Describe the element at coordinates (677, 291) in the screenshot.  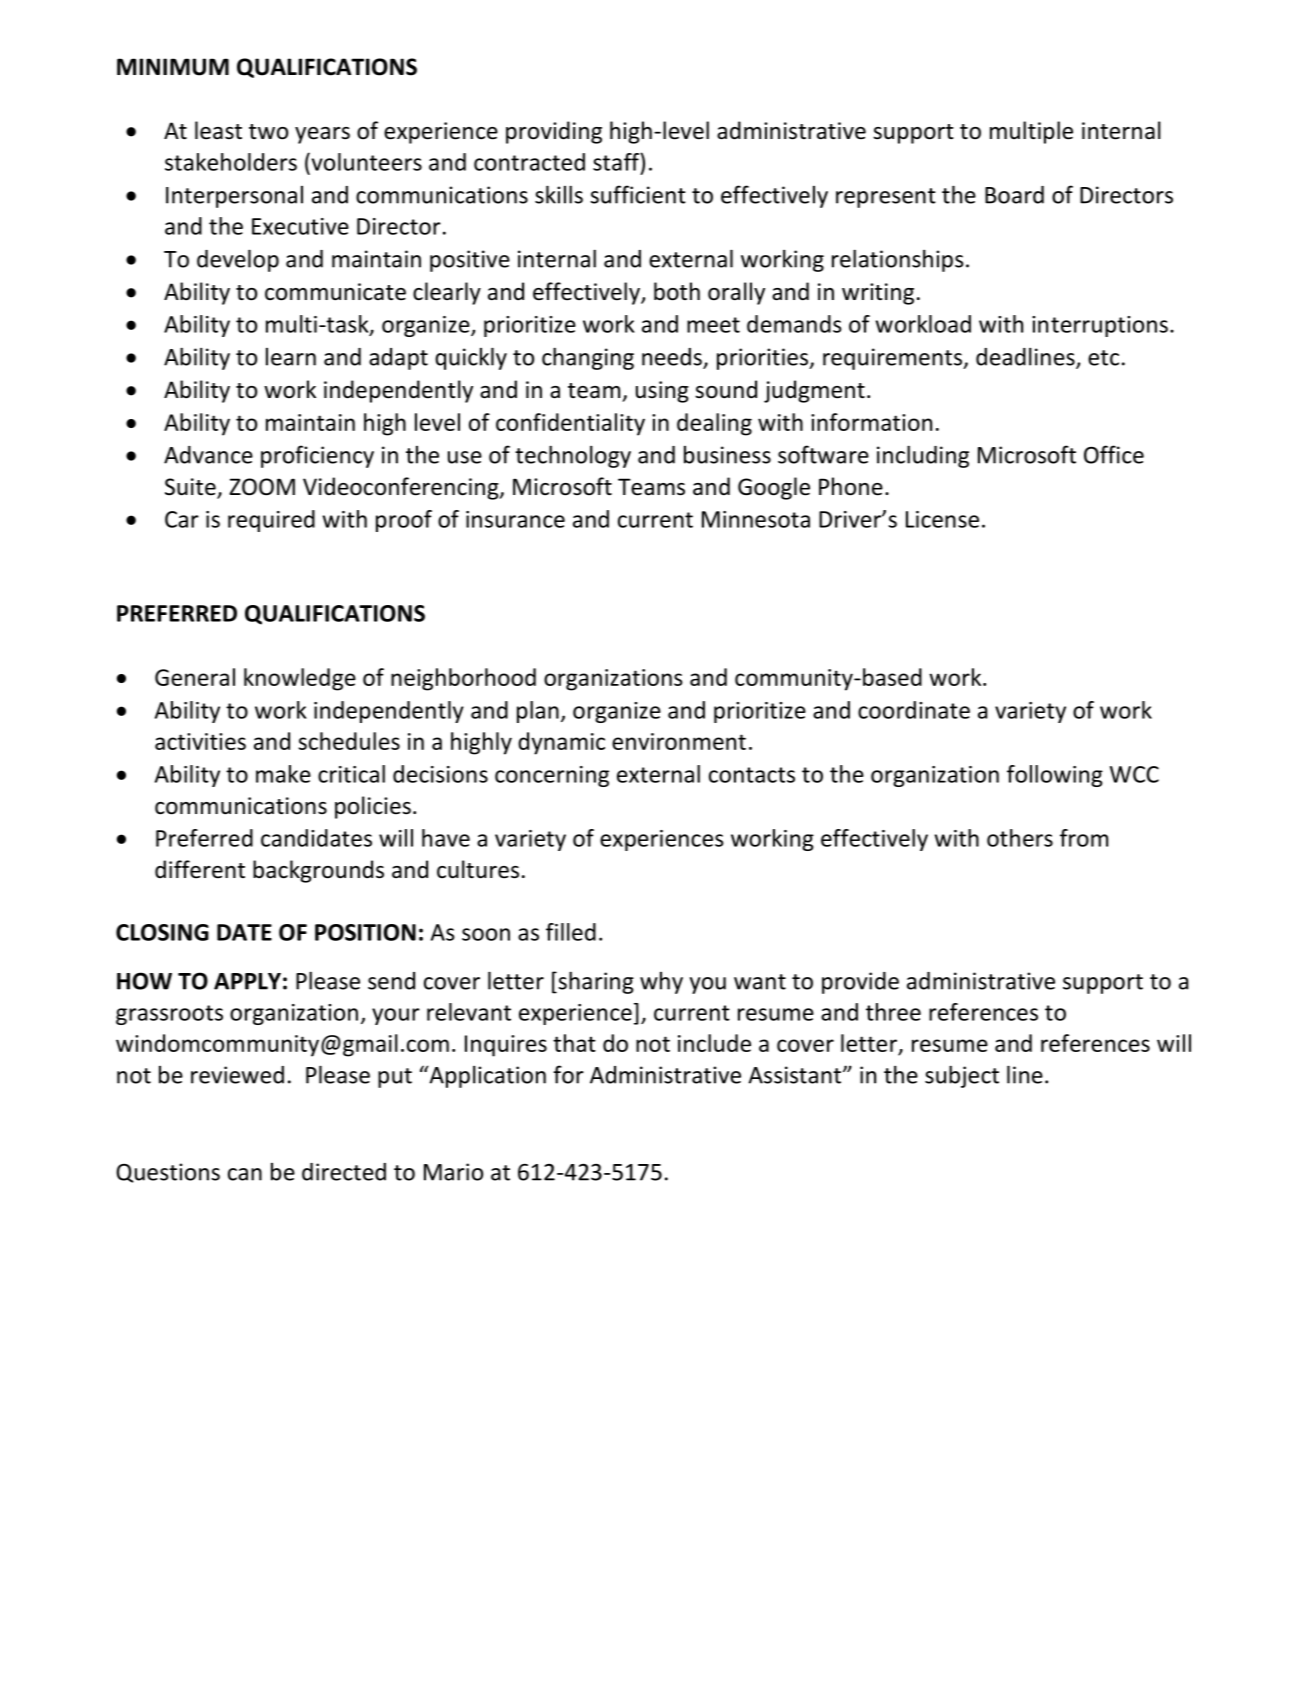
I see `both` at that location.
